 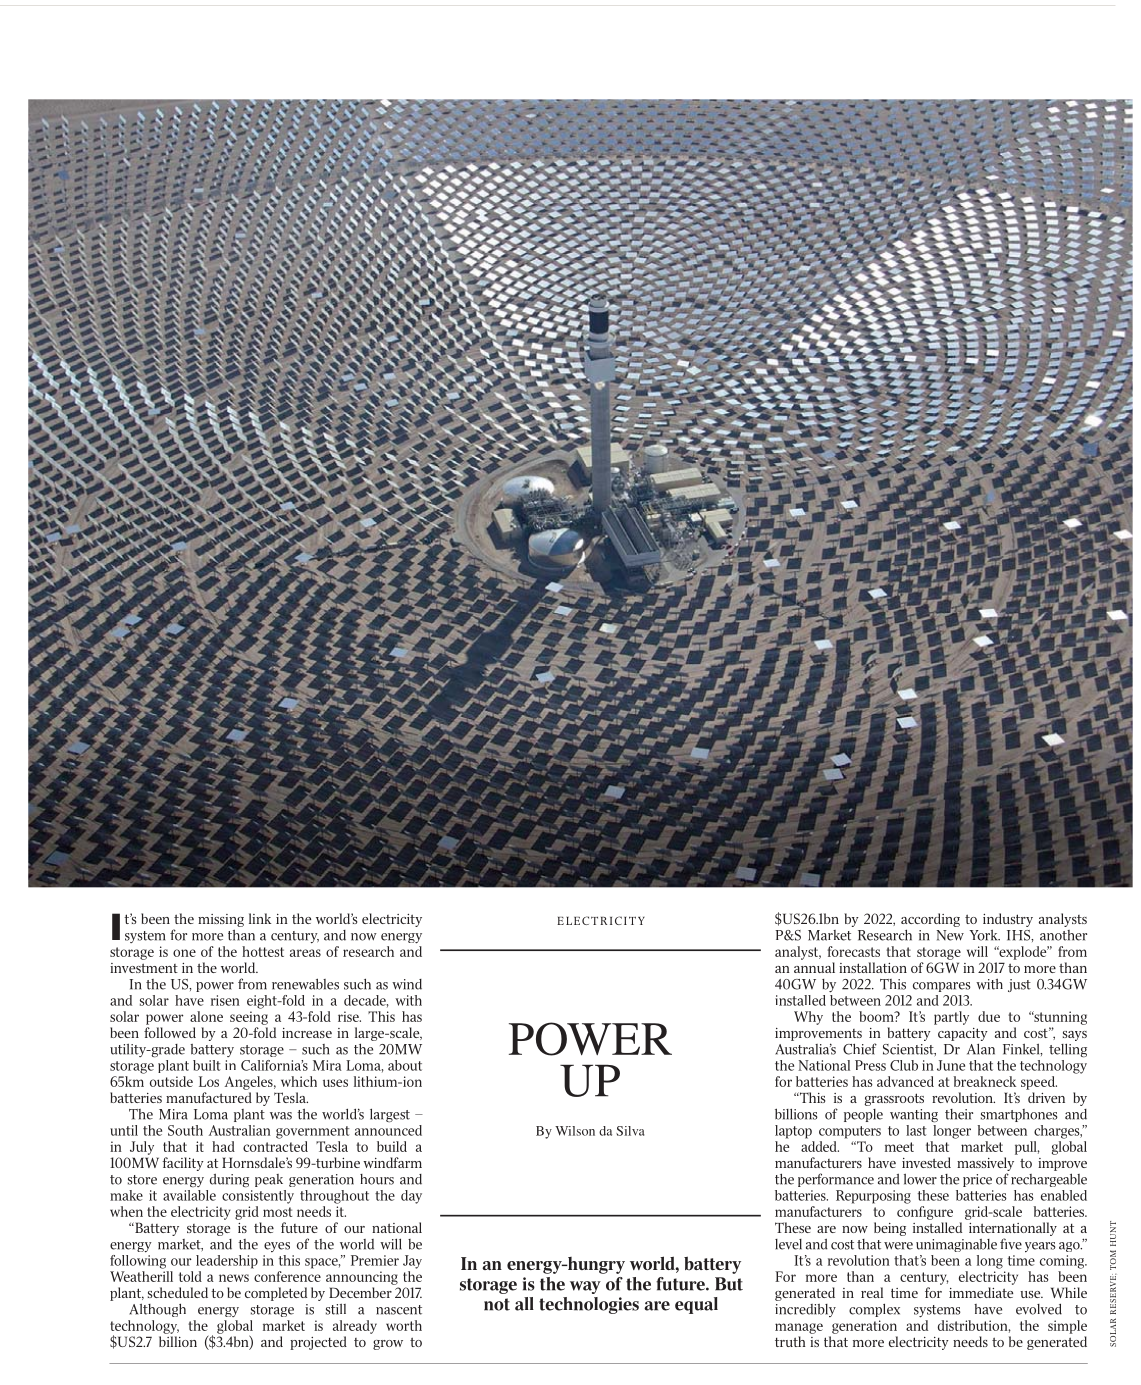 I want to click on consistently, so click(x=258, y=1195).
